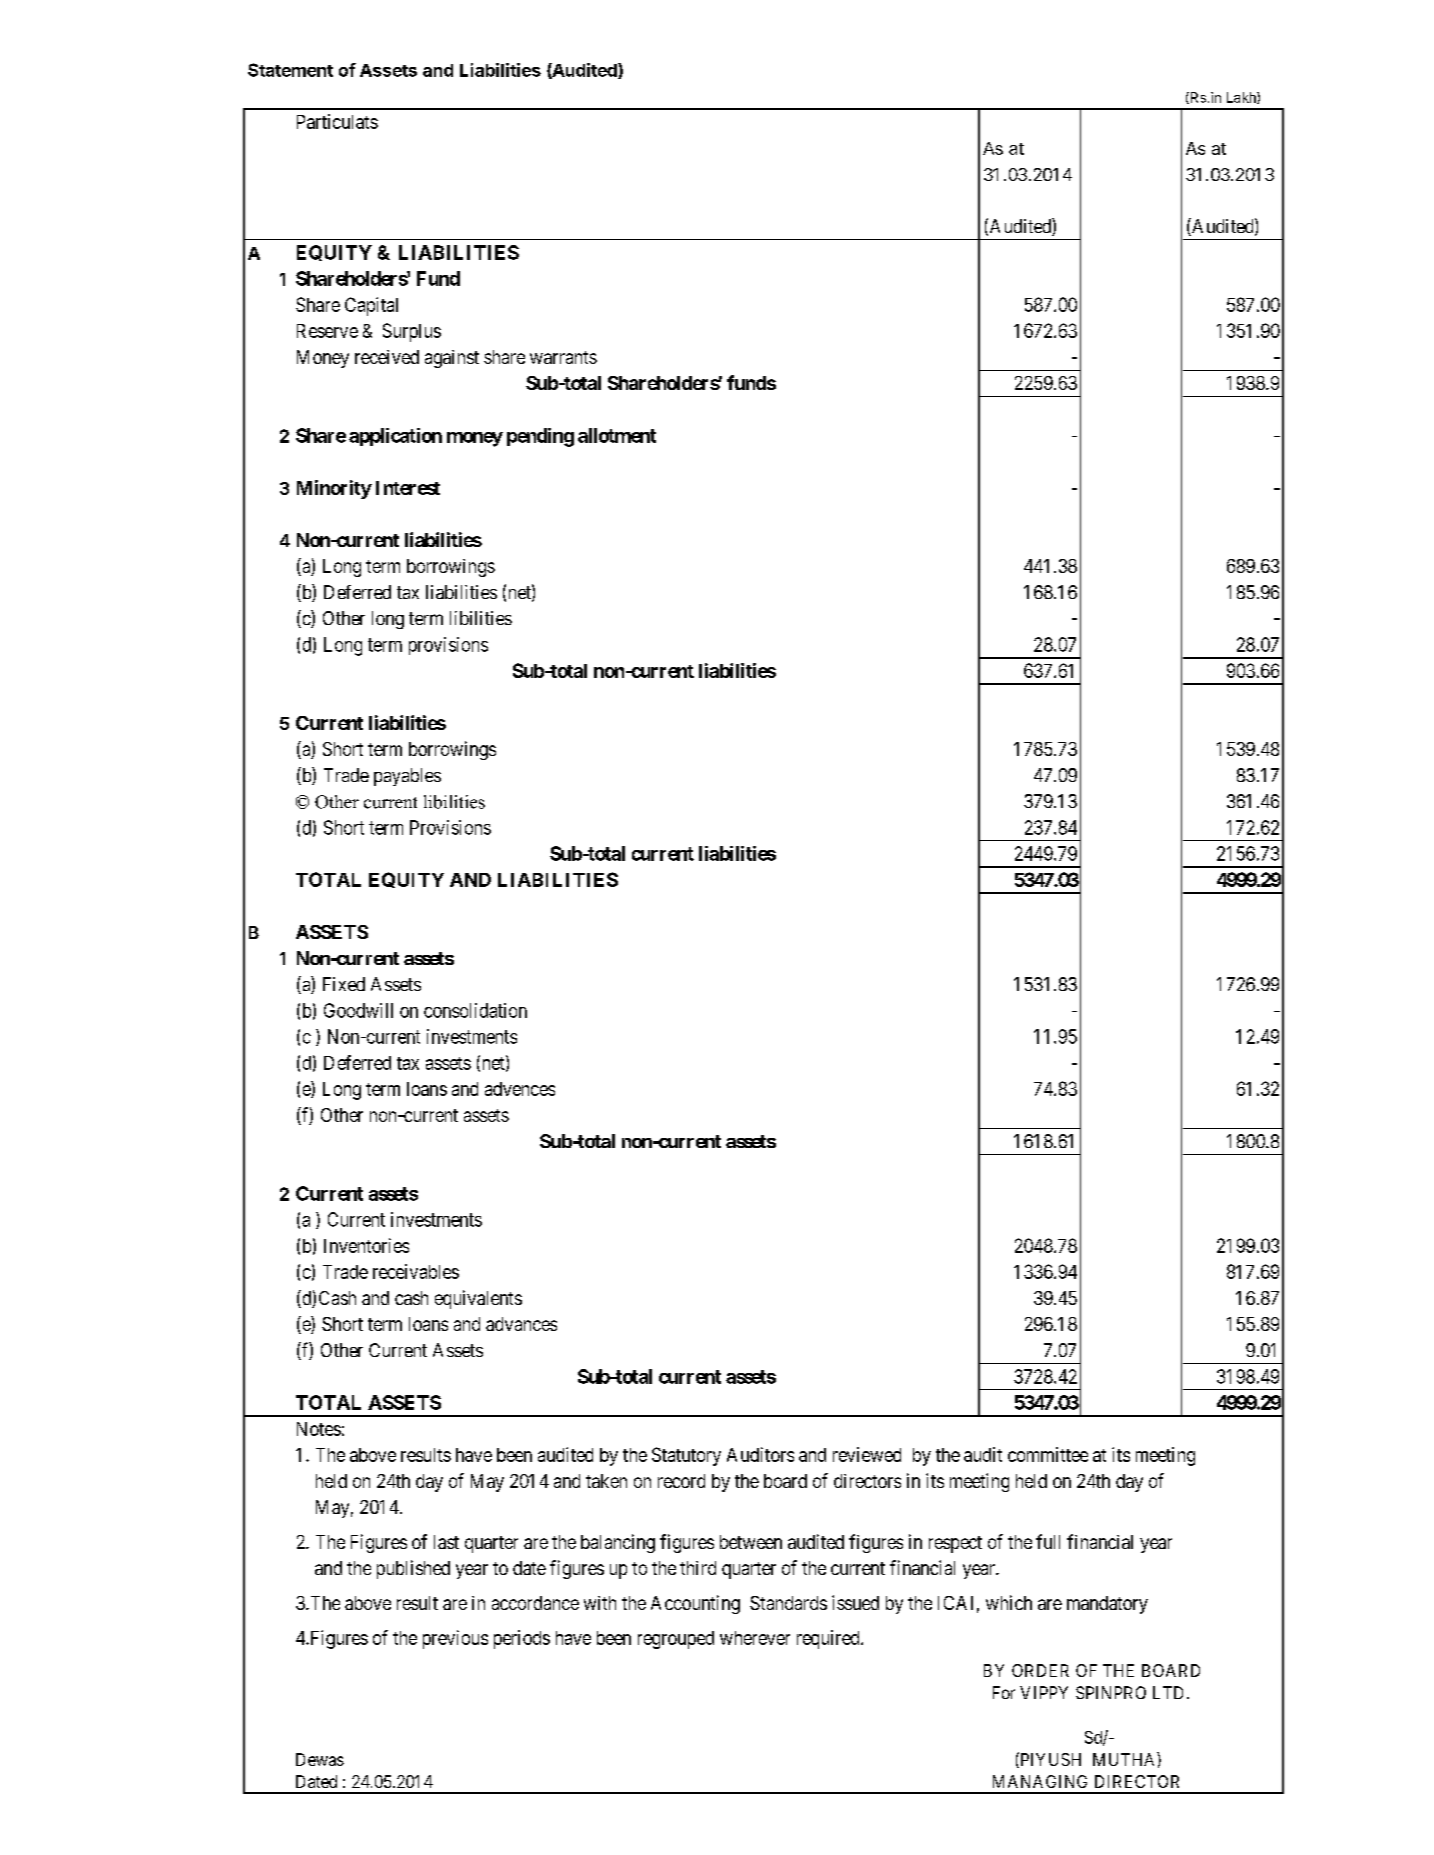 The width and height of the screenshot is (1434, 1855). Describe the element at coordinates (563, 357) in the screenshot. I see `warrants` at that location.
